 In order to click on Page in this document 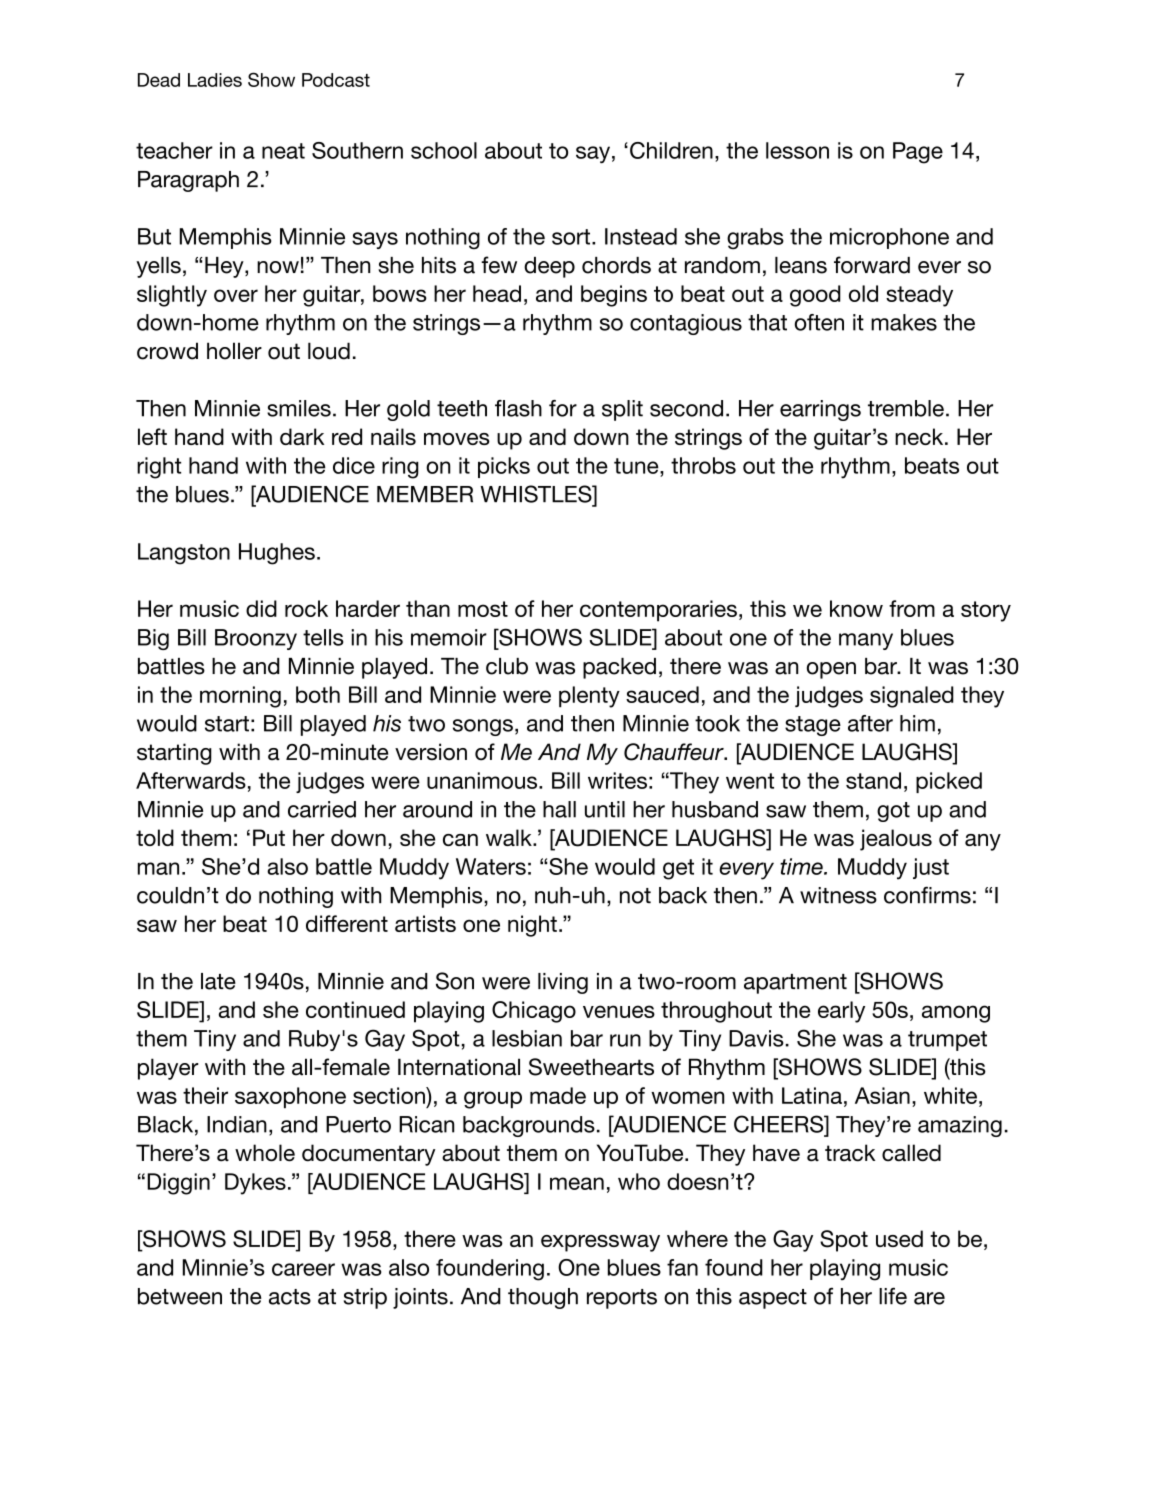, I will do `click(918, 153)`.
